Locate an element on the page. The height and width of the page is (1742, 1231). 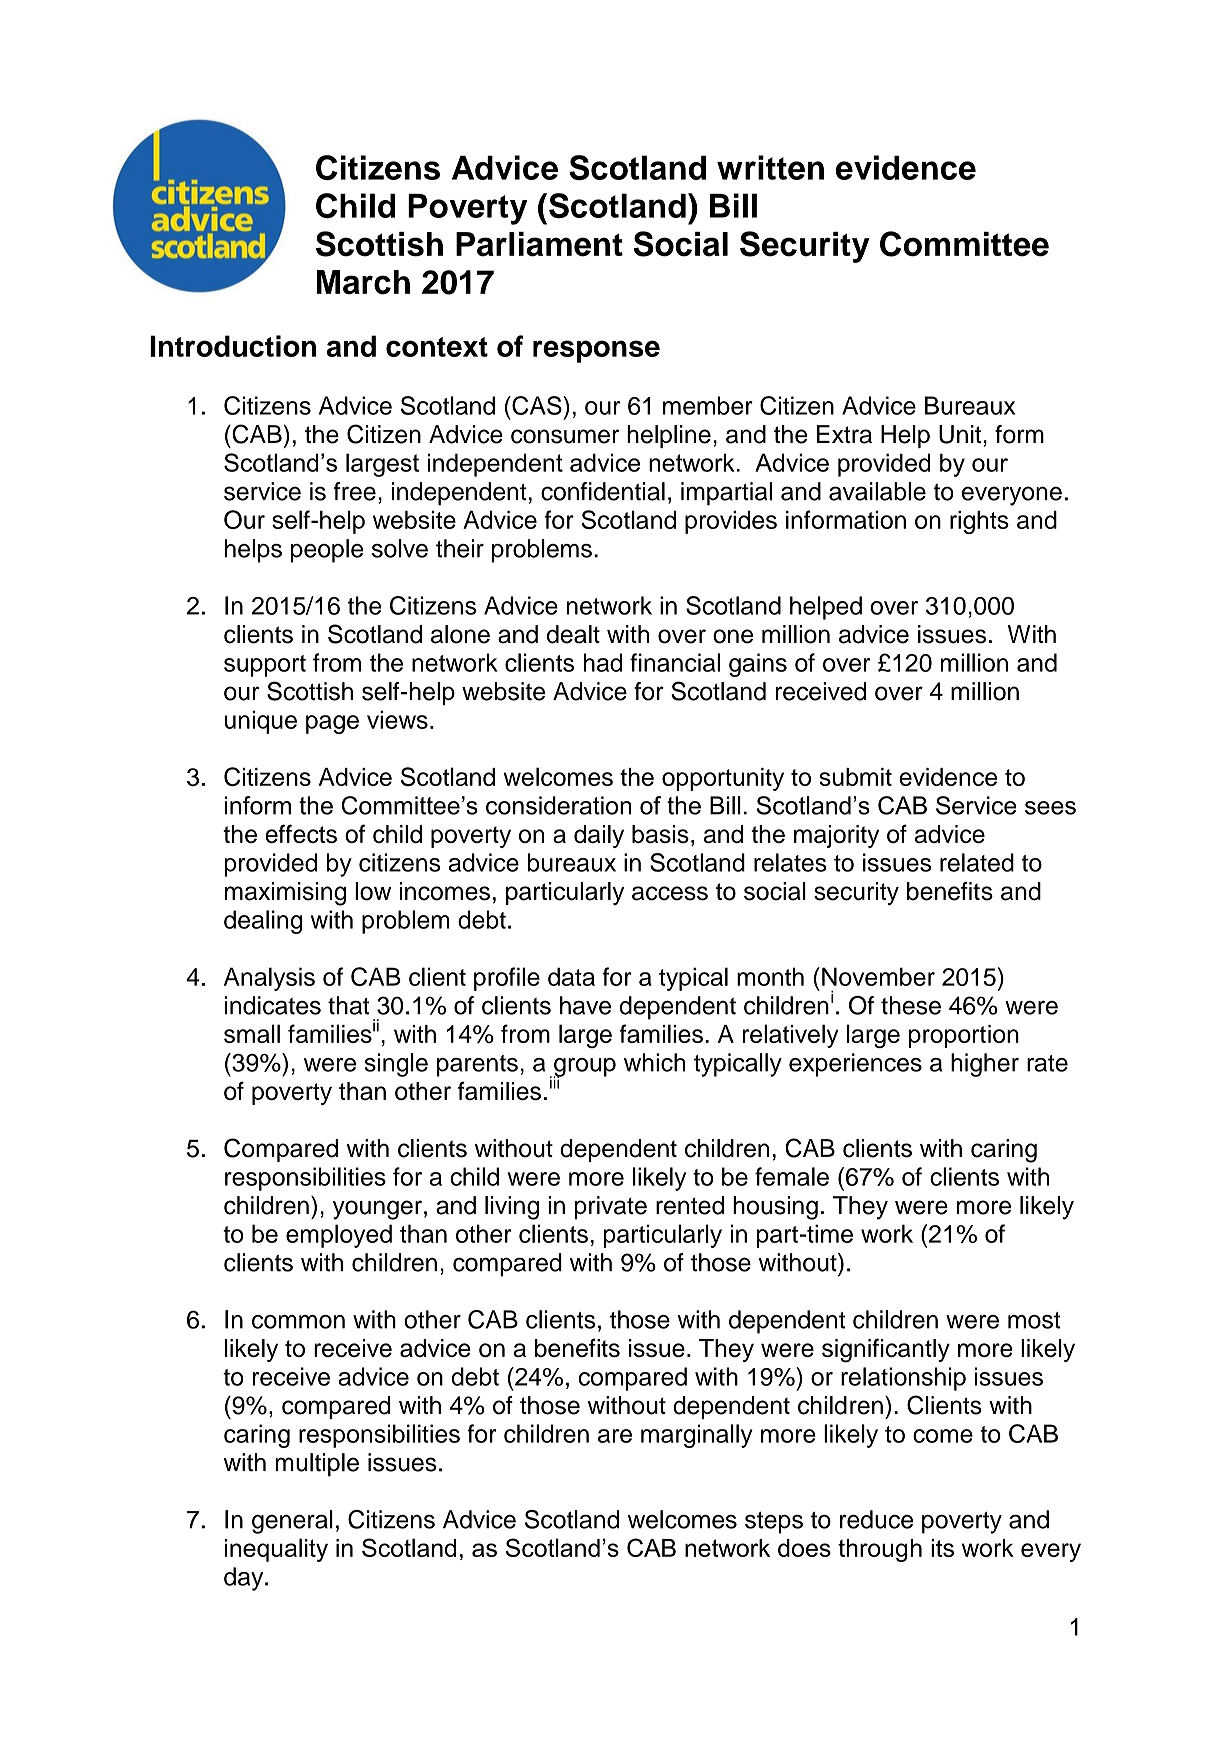
Parliament is located at coordinates (539, 244).
